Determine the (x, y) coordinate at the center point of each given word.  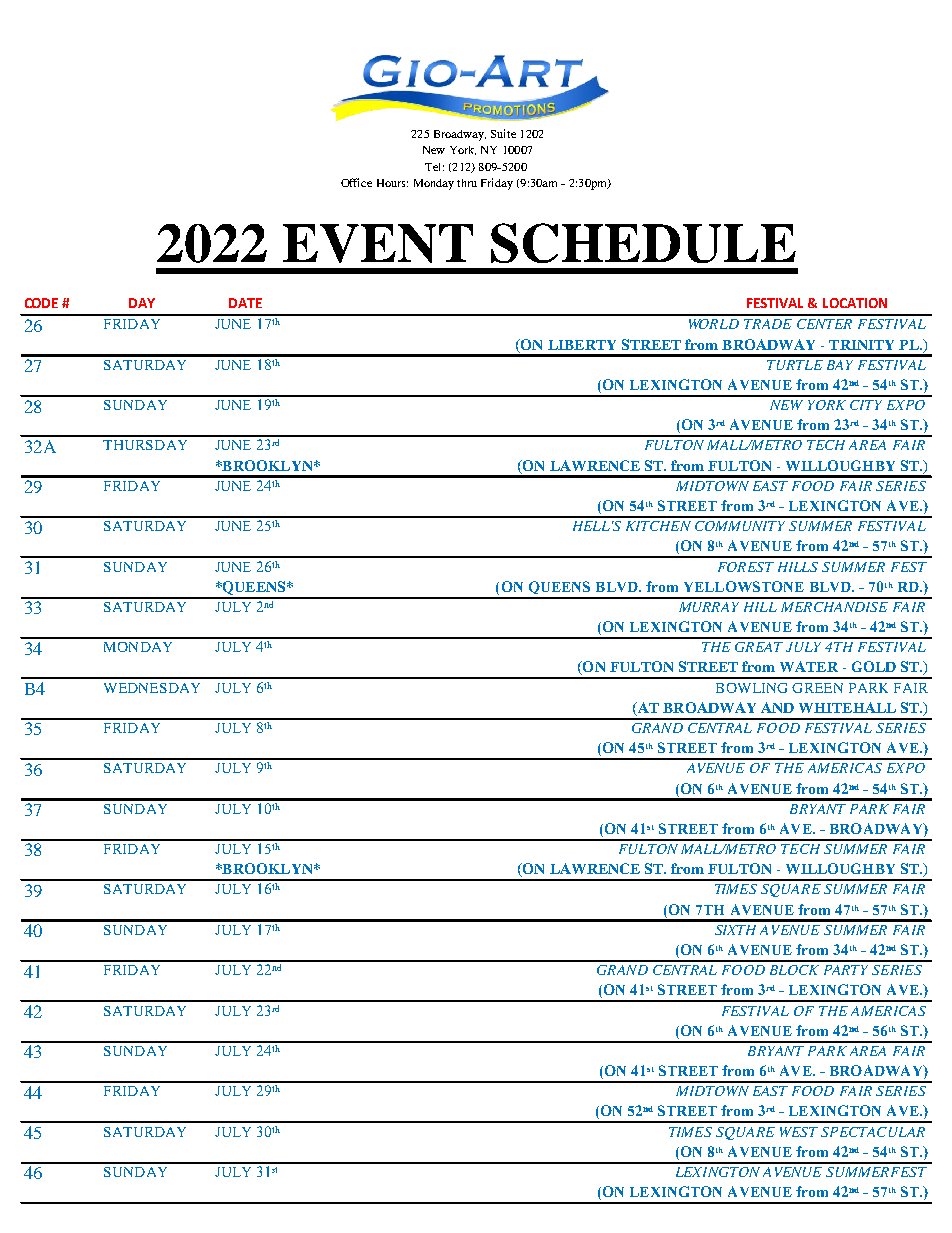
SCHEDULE (643, 243)
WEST (799, 1132)
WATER (809, 666)
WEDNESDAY (152, 688)
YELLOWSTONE (744, 586)
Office (356, 182)
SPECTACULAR (873, 1132)
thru (467, 183)
